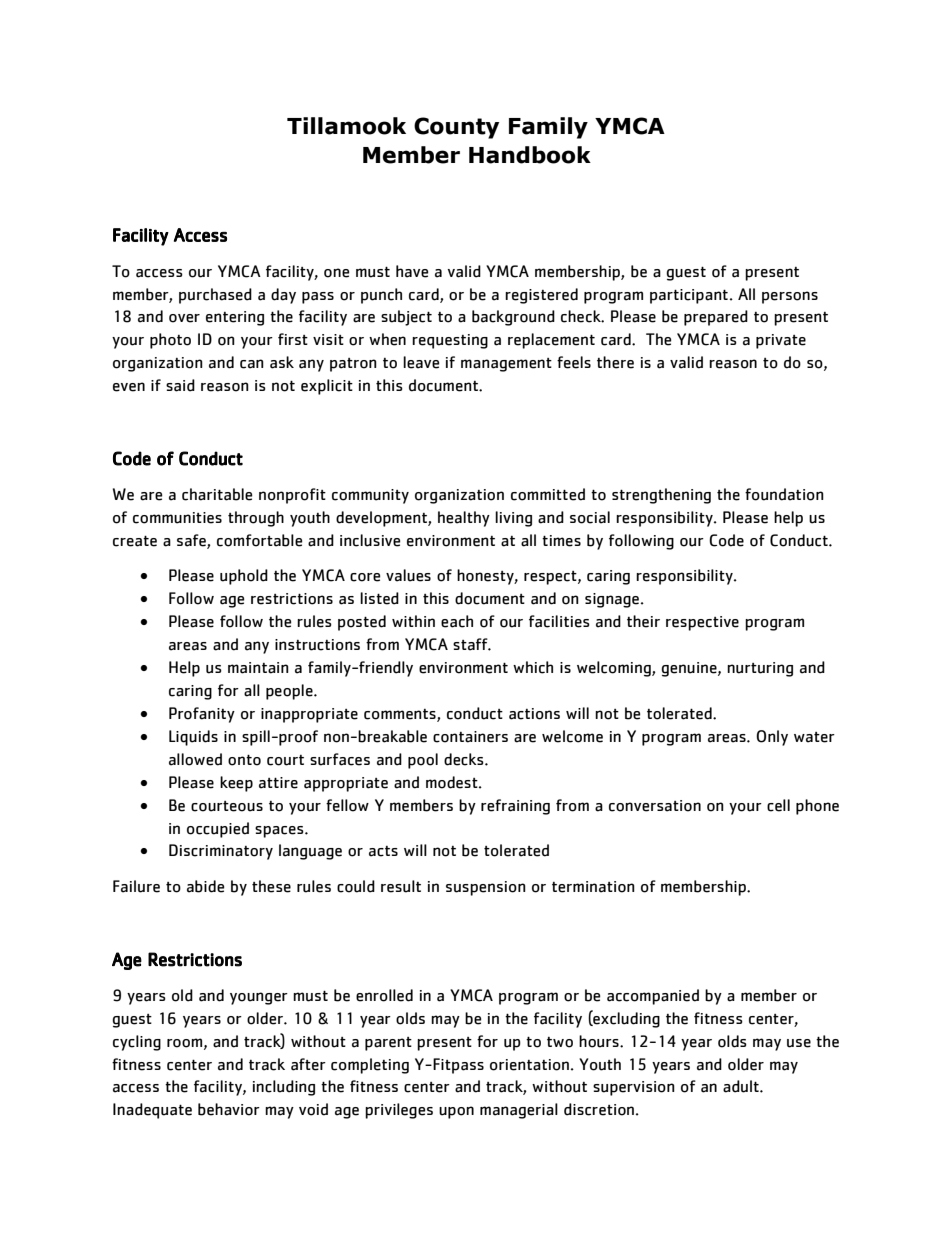 This screenshot has width=952, height=1233. Describe the element at coordinates (465, 759) in the screenshot. I see `decks` at that location.
